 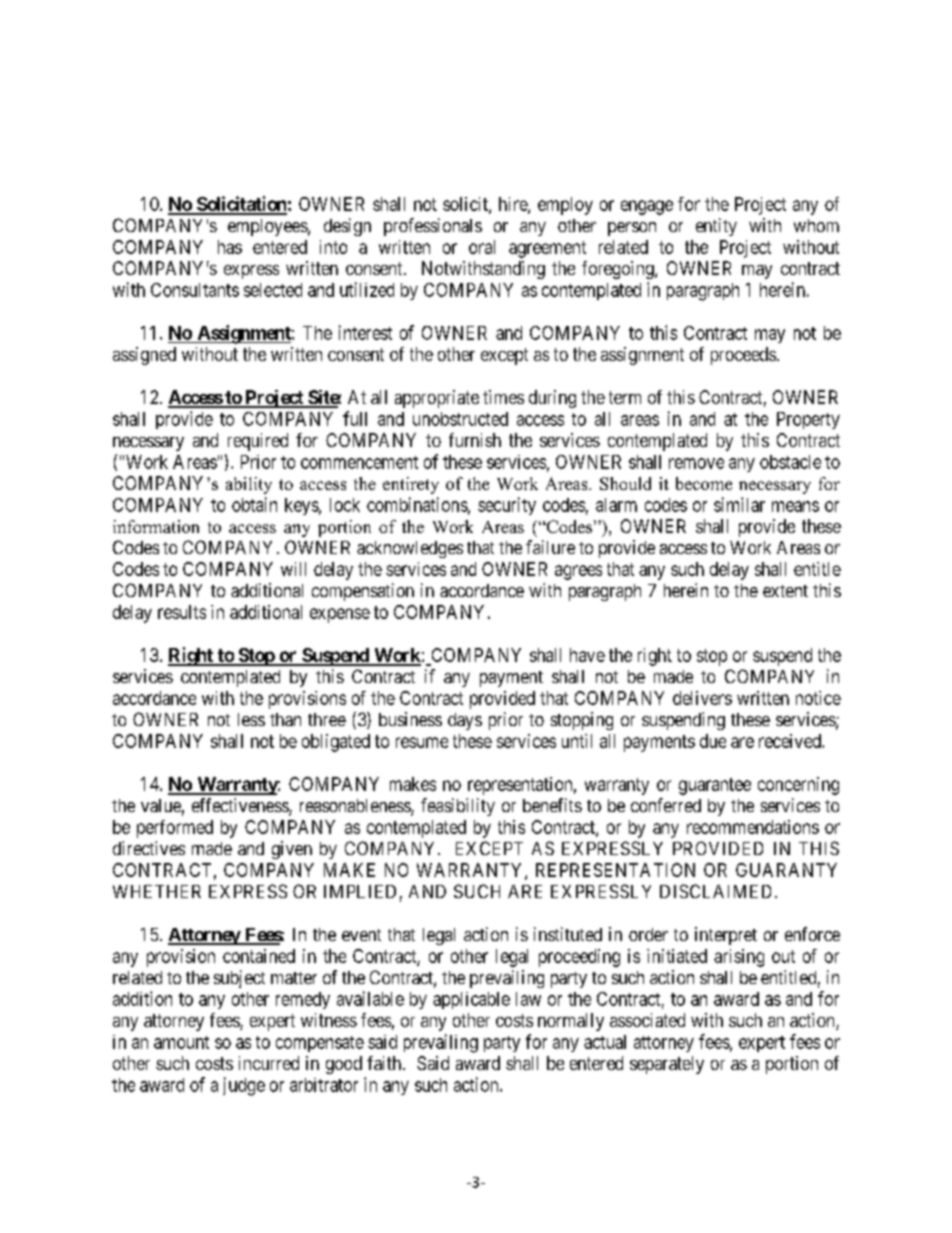 What do you see at coordinates (753, 827) in the document?
I see `recommendations` at bounding box center [753, 827].
